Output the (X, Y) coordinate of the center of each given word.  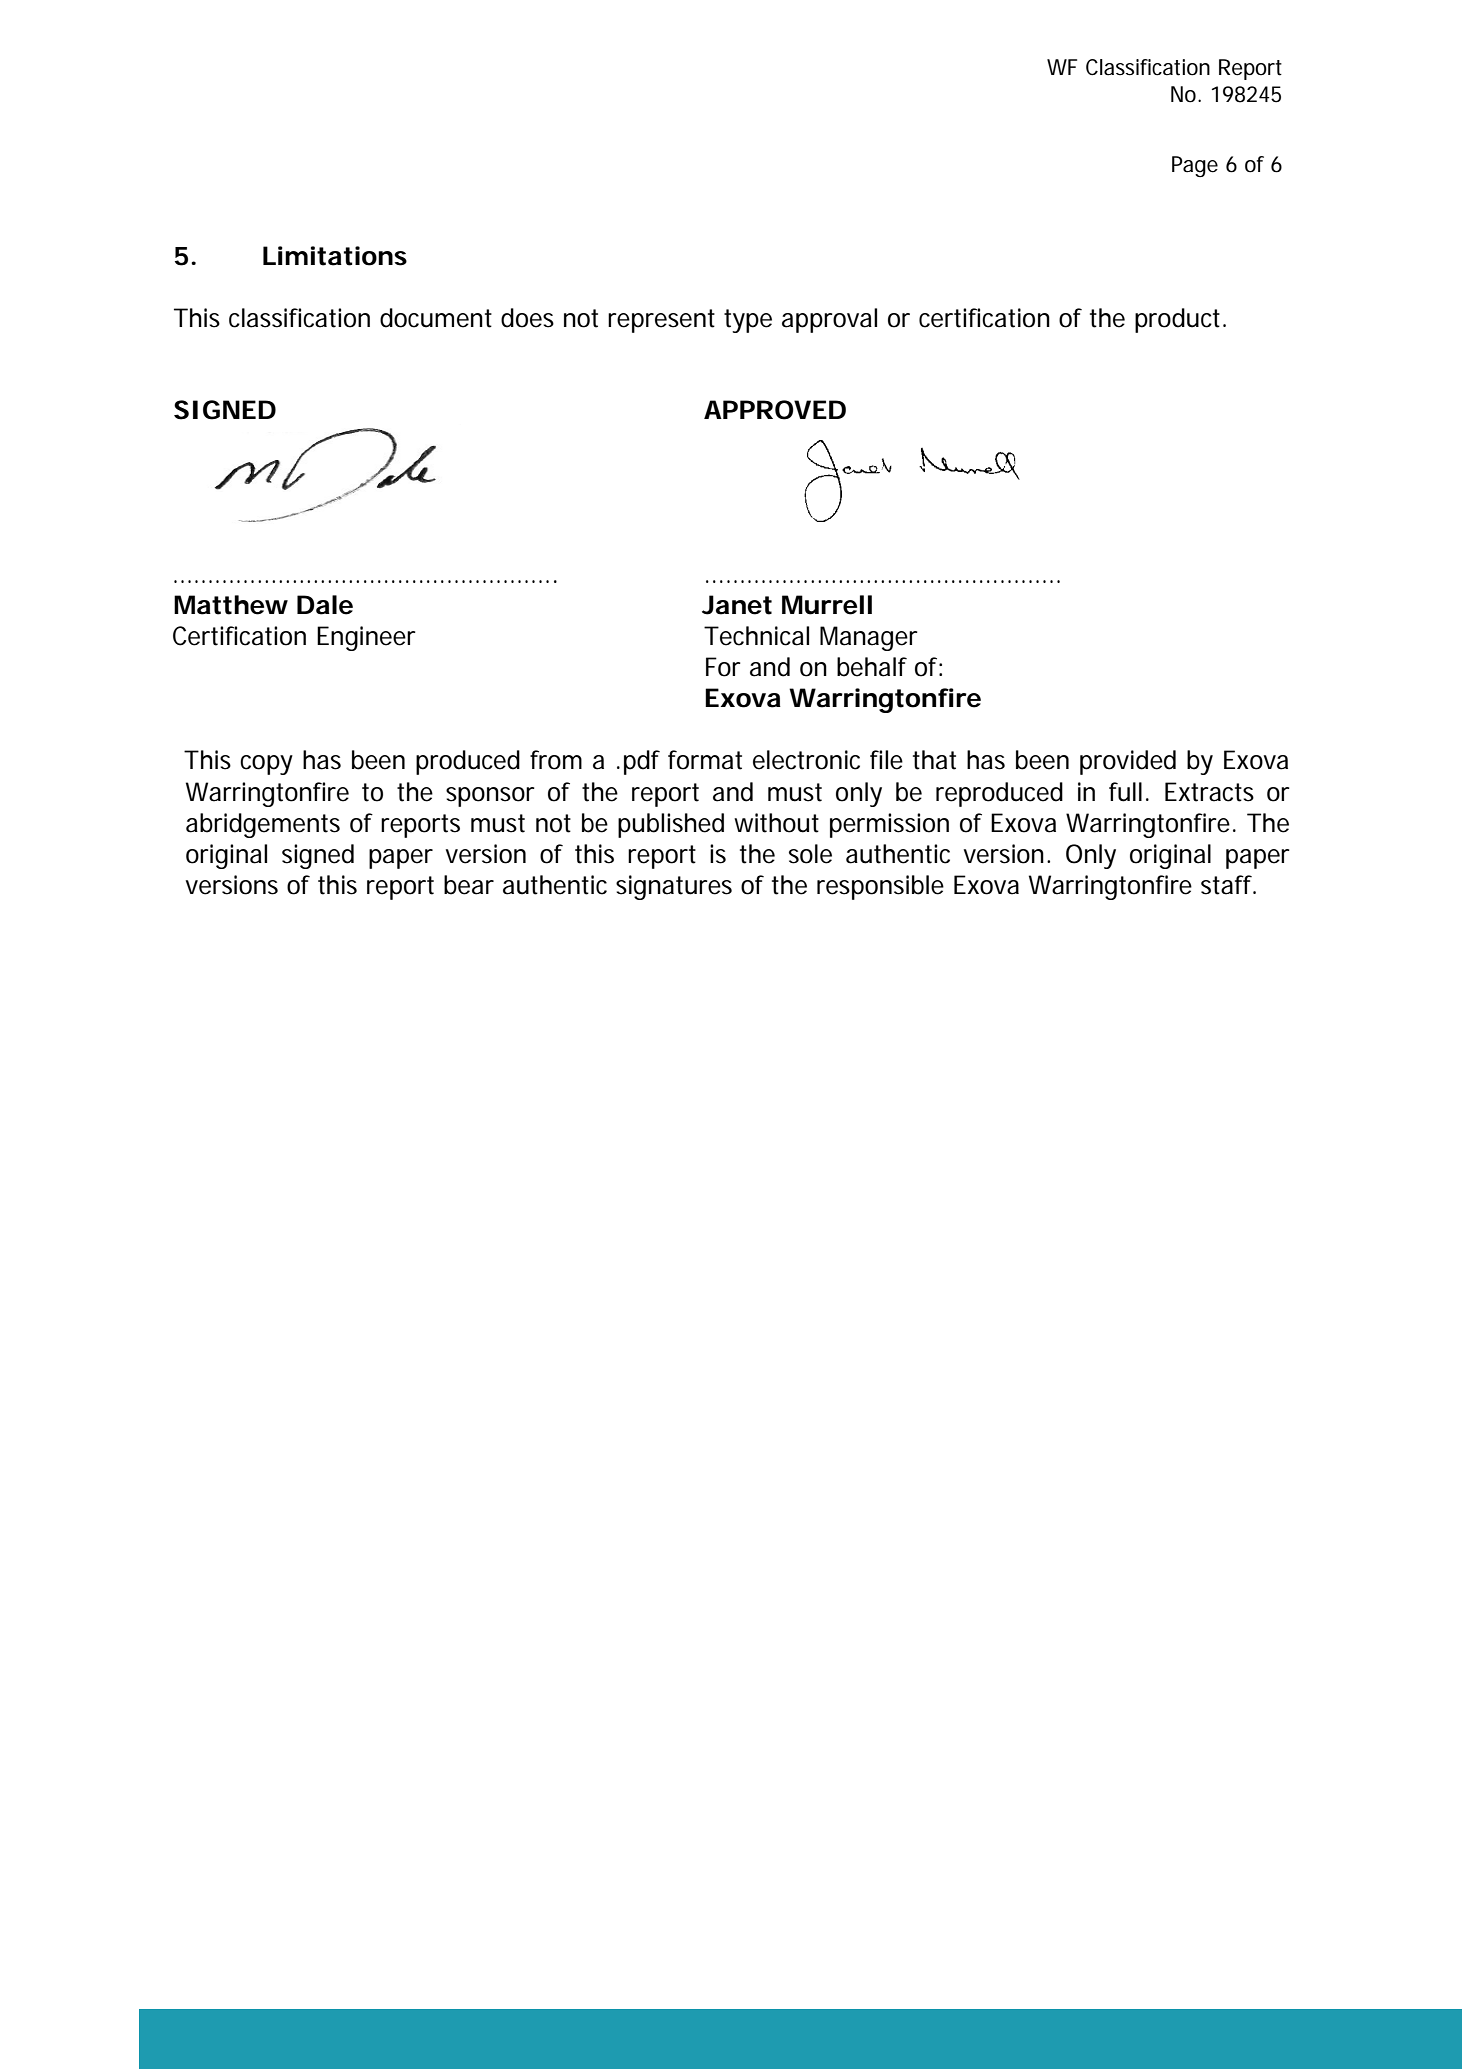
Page (1195, 166)
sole (810, 854)
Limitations (335, 256)
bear (469, 885)
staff (1228, 885)
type (748, 321)
